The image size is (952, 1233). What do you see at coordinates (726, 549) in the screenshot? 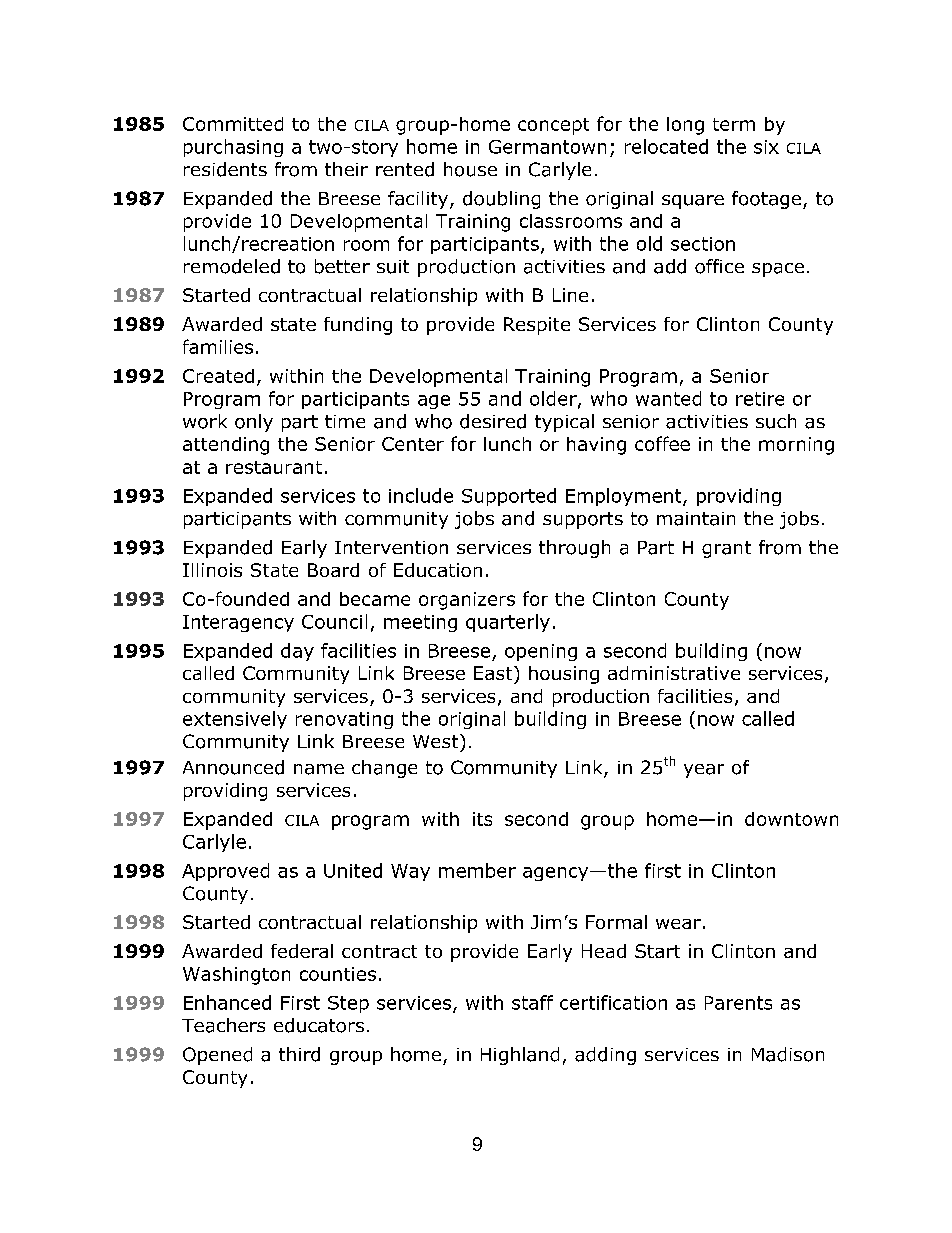
I see `grant` at bounding box center [726, 549].
